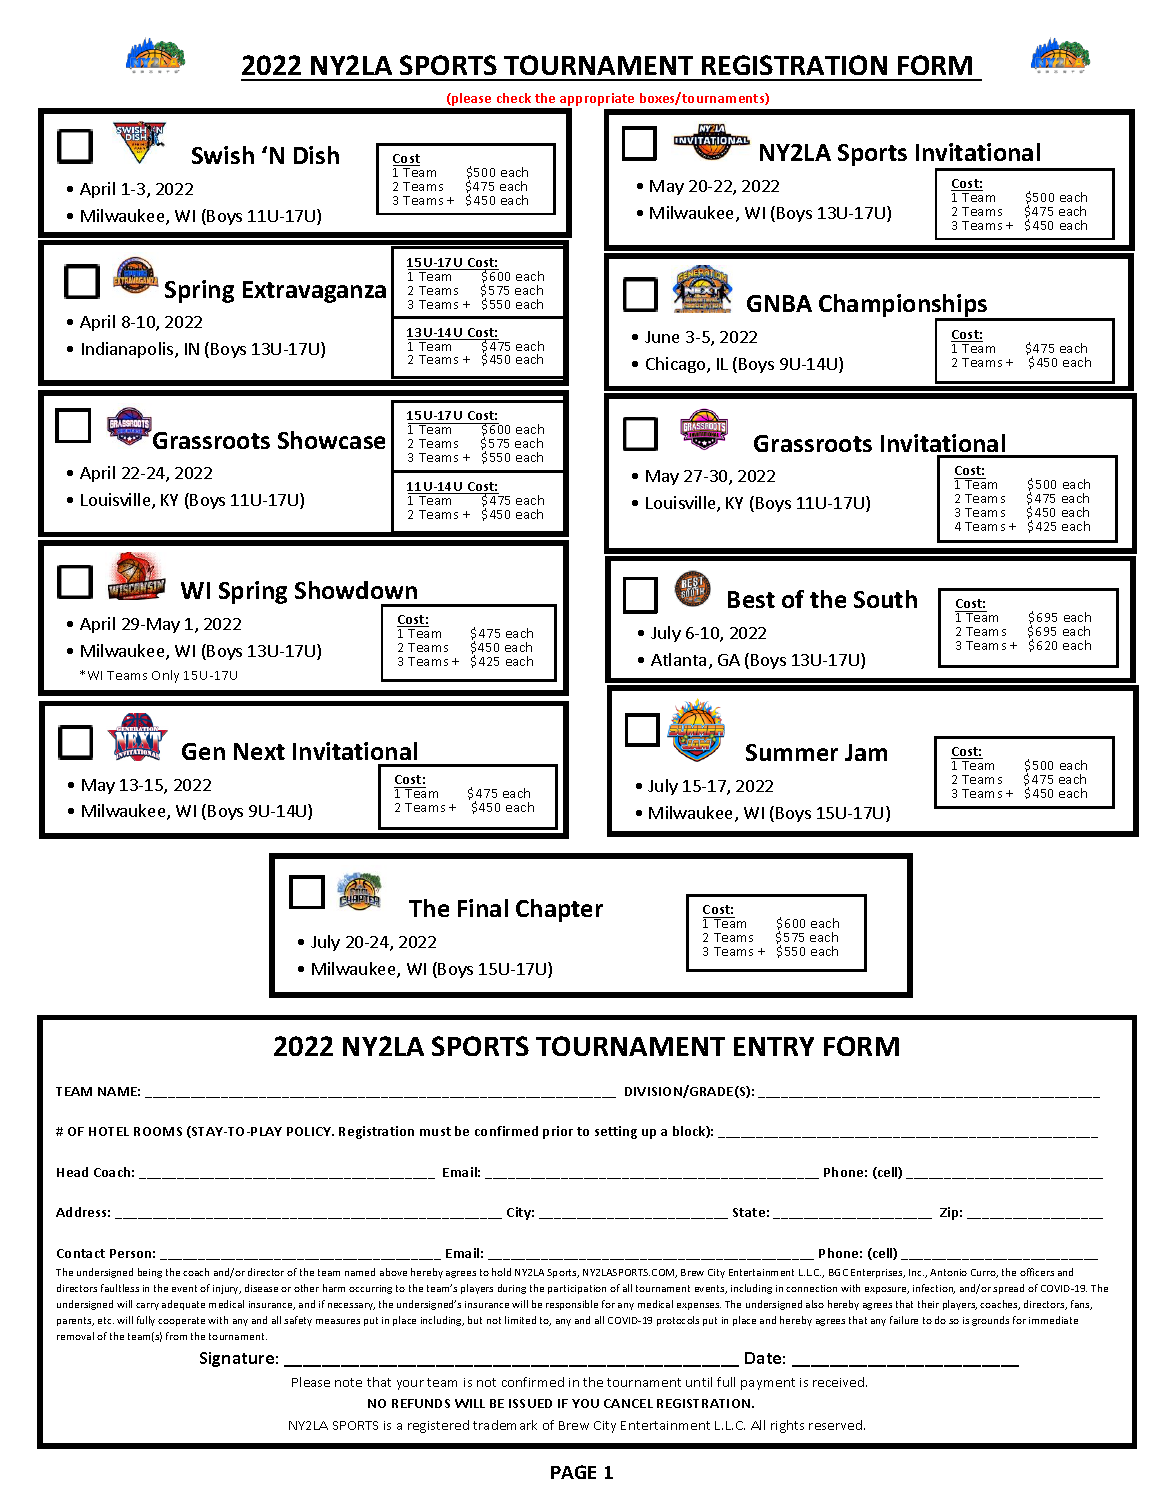 This image has height=1512, width=1169. Describe the element at coordinates (866, 752) in the image. I see `Jam` at that location.
